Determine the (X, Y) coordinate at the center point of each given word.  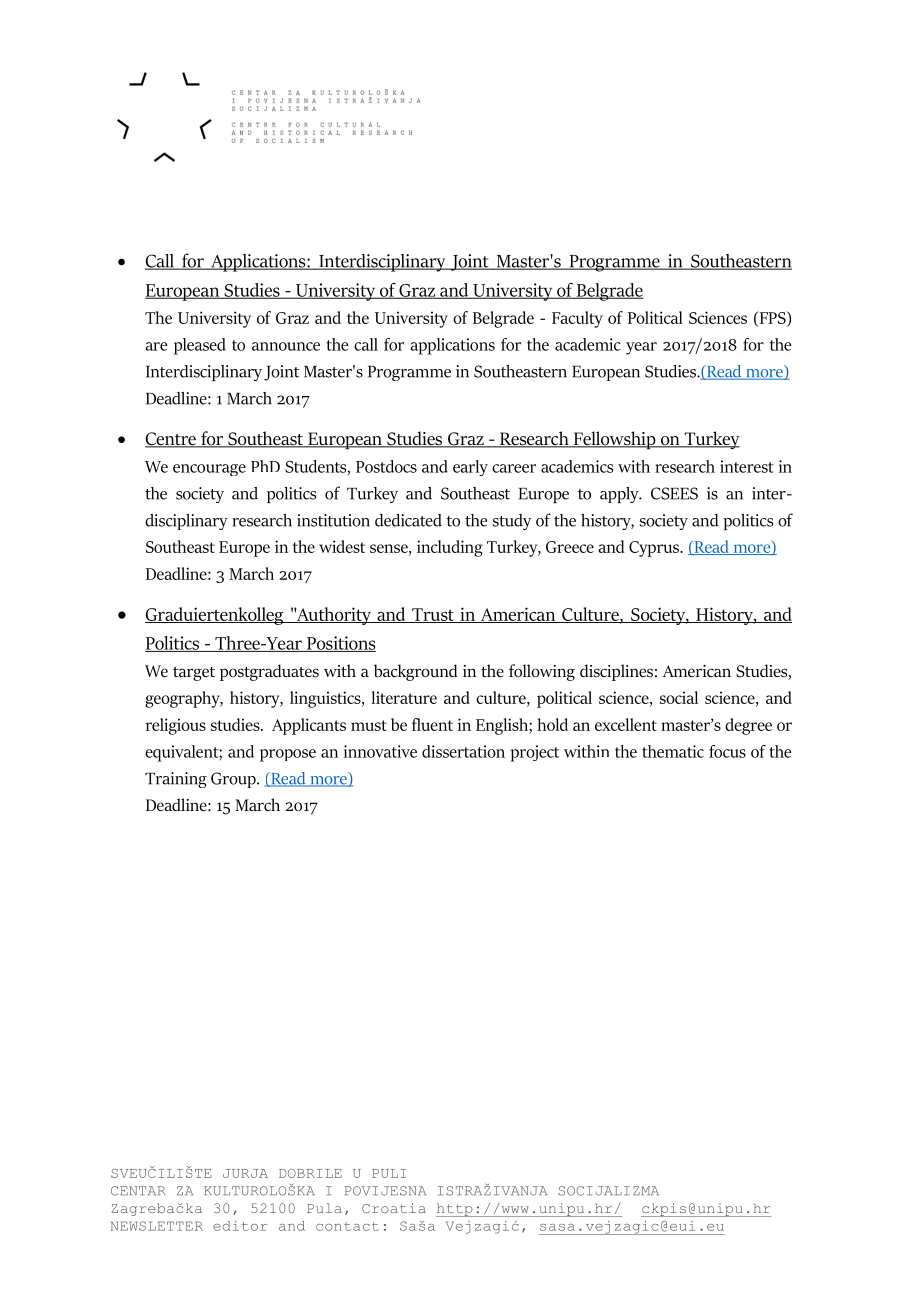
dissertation (463, 751)
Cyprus (655, 549)
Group (234, 780)
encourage (209, 470)
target (194, 674)
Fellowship (614, 440)
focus (727, 751)
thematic (673, 751)
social (679, 697)
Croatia (394, 1208)
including (450, 548)
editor (240, 1226)
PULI (389, 1173)
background (416, 672)
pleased (200, 346)
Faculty (577, 319)
